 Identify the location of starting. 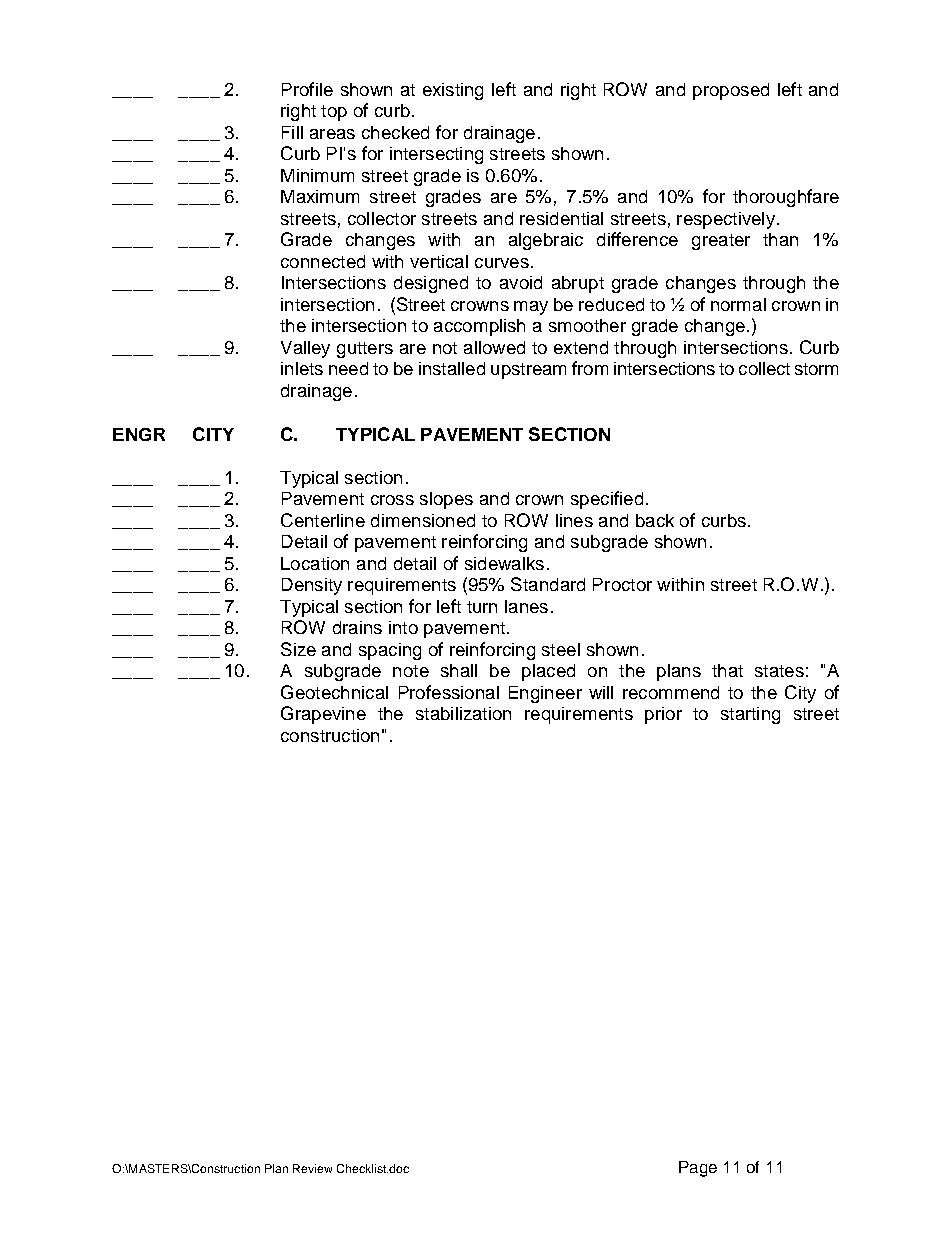
(750, 715).
